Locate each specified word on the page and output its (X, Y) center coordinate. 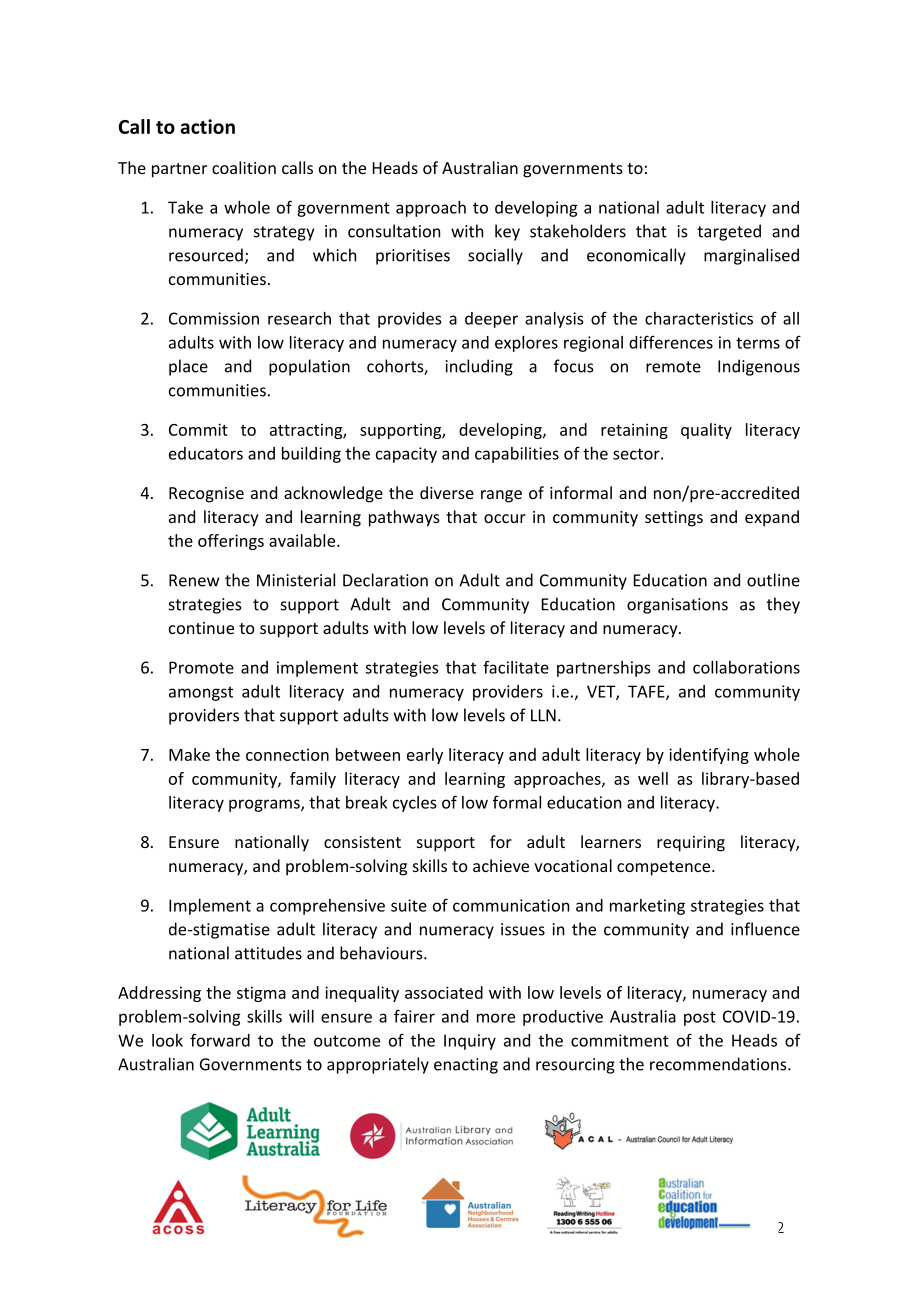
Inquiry (470, 1042)
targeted (729, 232)
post (700, 1018)
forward (220, 1040)
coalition (244, 167)
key (507, 232)
